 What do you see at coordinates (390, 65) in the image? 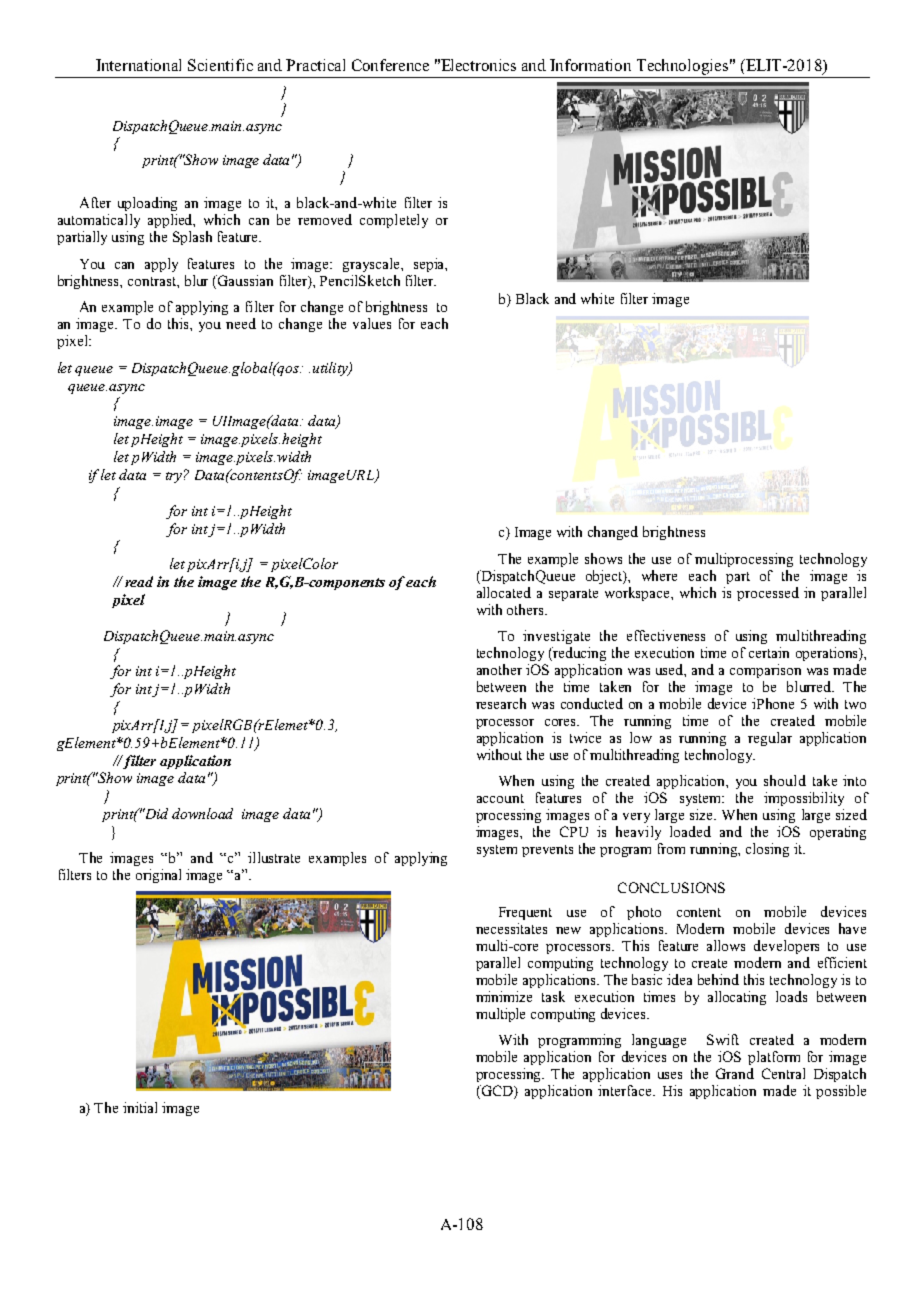
I see `Conference` at bounding box center [390, 65].
